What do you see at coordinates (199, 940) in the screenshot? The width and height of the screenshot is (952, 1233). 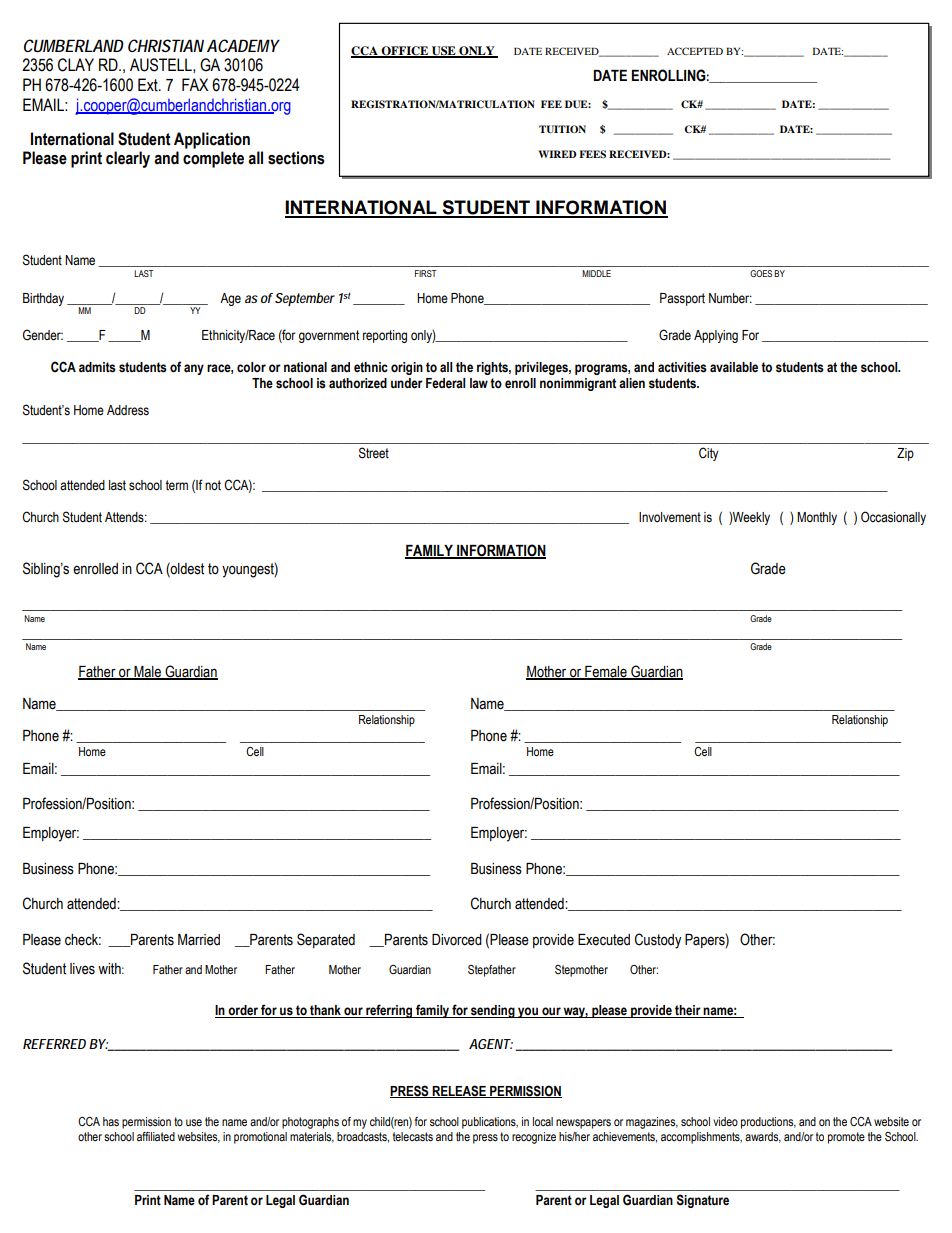 I see `Married` at bounding box center [199, 940].
